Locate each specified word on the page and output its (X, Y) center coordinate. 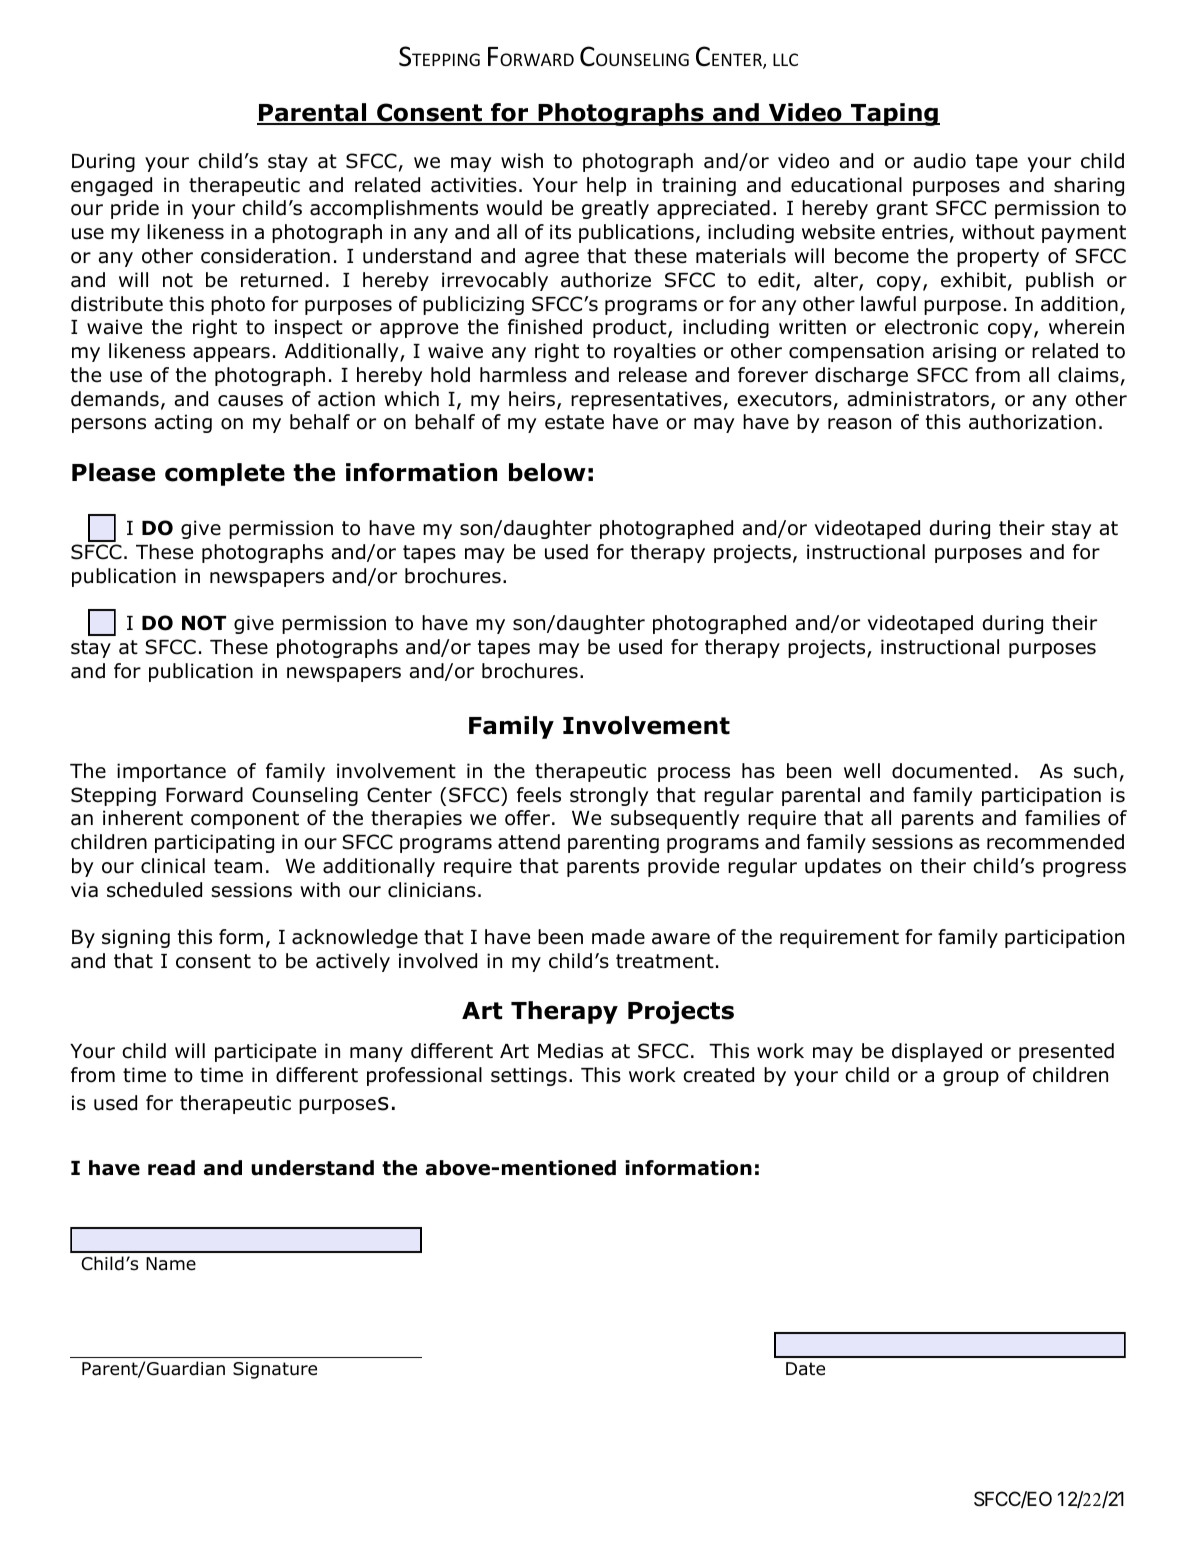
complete (225, 474)
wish (522, 161)
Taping (894, 114)
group (971, 1078)
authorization (1032, 422)
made (618, 937)
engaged (111, 186)
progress (1084, 869)
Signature (275, 1370)
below (547, 472)
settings (529, 1076)
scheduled (154, 890)
